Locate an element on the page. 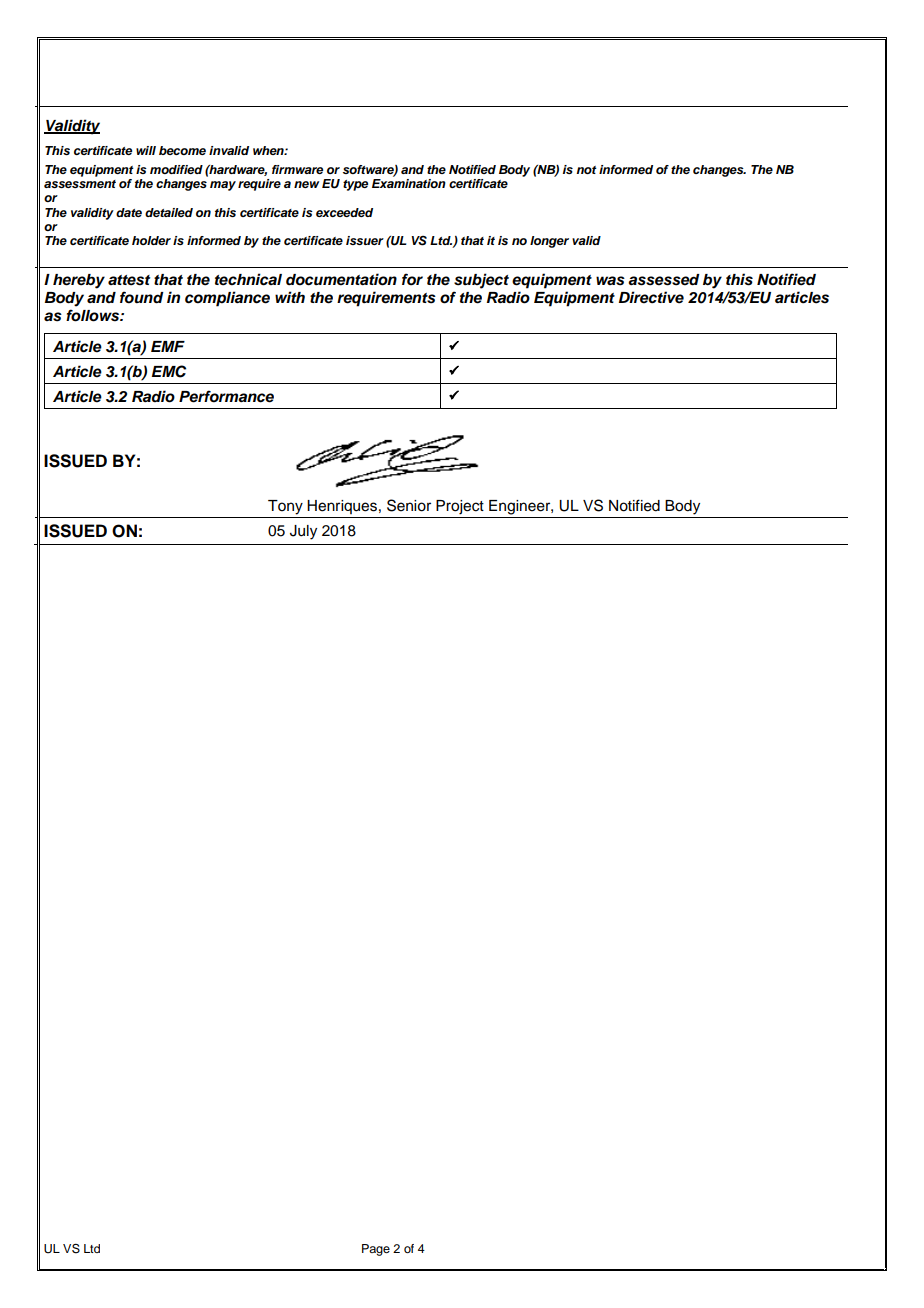  July is located at coordinates (303, 532).
